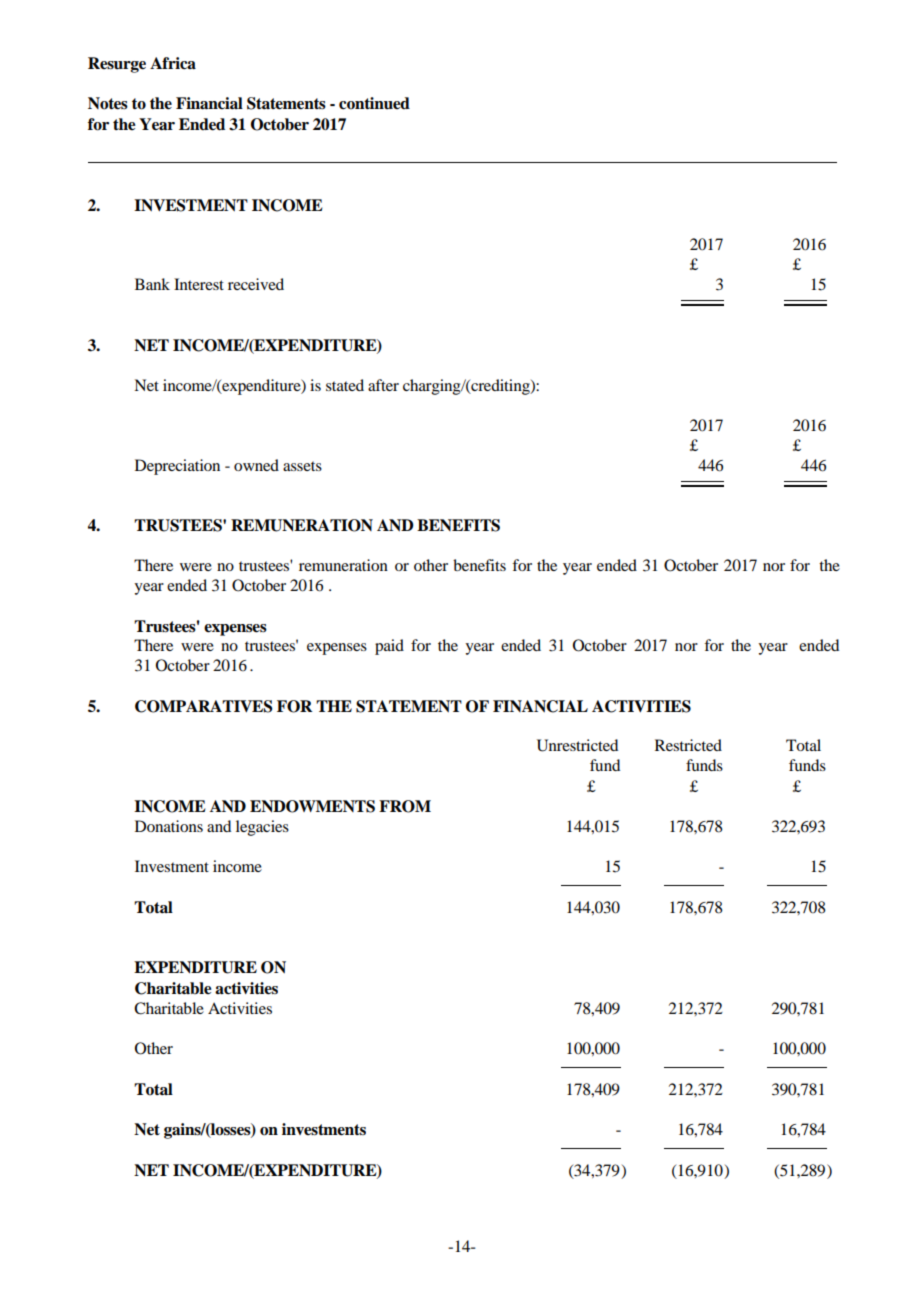 The width and height of the document is (924, 1307). Describe the element at coordinates (262, 828) in the document. I see `legacies` at that location.
